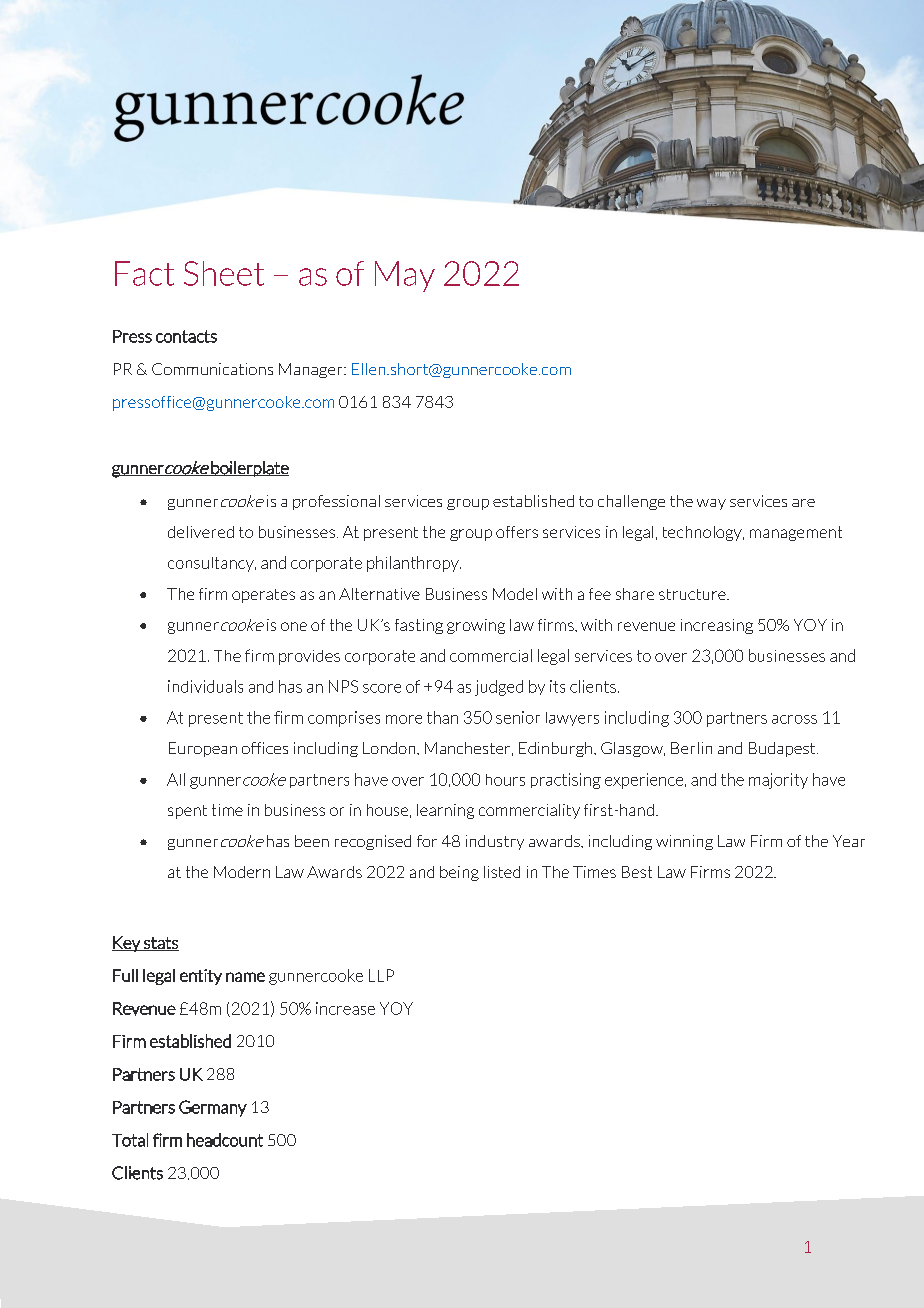 The image size is (924, 1308). I want to click on across, so click(794, 719).
